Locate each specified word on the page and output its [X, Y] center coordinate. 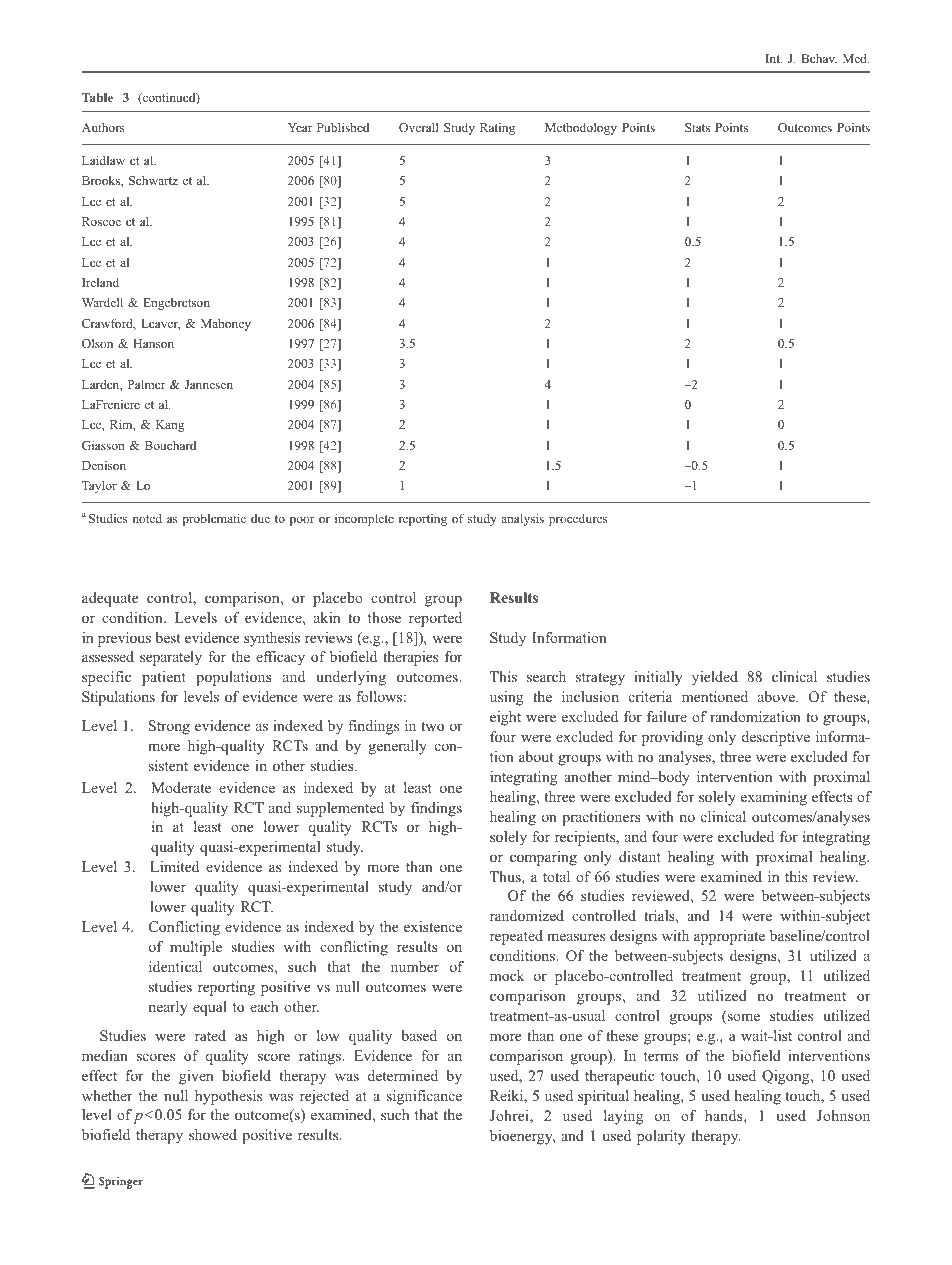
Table [97, 97]
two [432, 726]
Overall [419, 127]
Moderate [181, 787]
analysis [523, 519]
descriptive [776, 738]
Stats [697, 127]
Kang [170, 426]
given [196, 1077]
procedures [578, 520]
